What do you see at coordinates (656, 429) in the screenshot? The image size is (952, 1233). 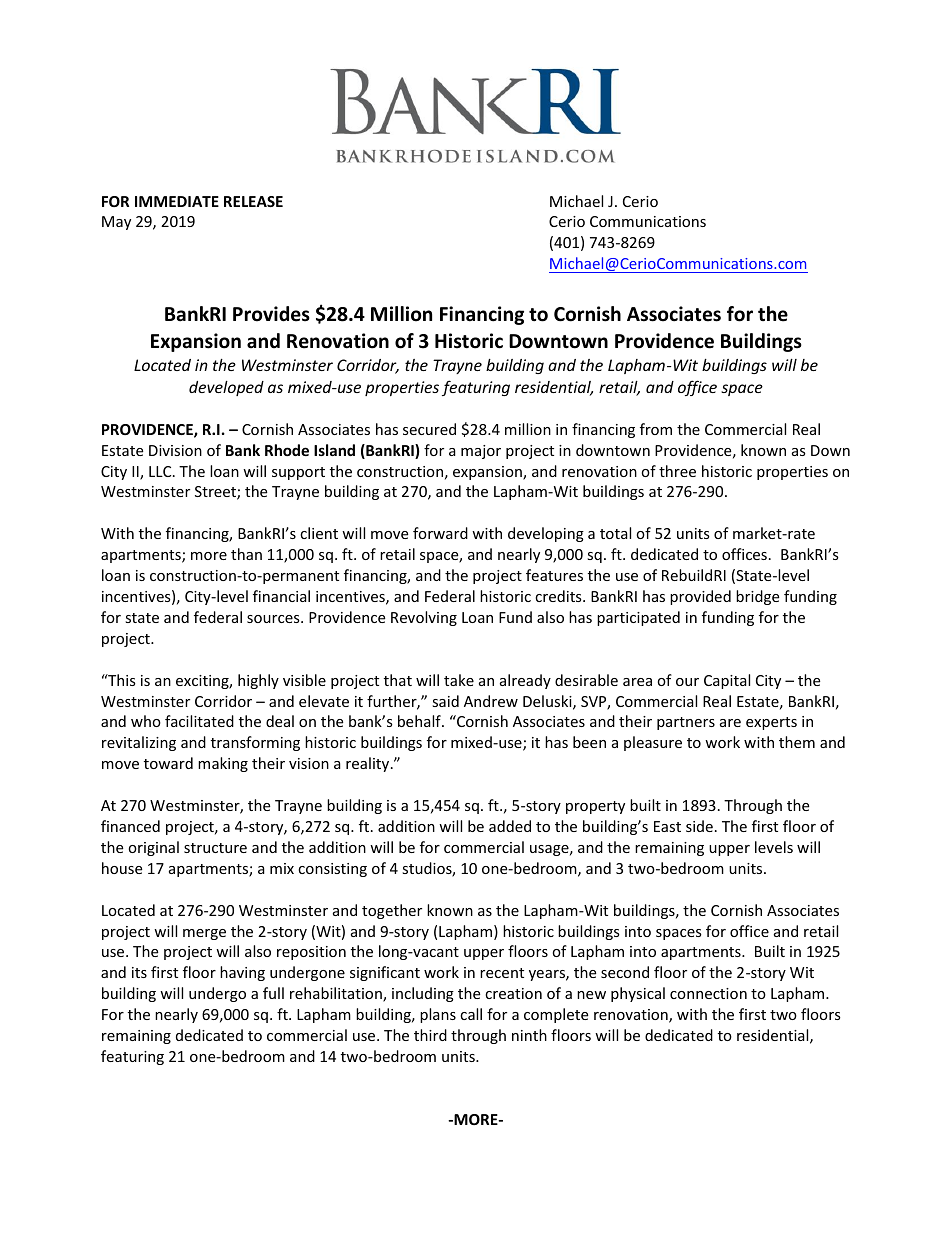 I see `from` at bounding box center [656, 429].
